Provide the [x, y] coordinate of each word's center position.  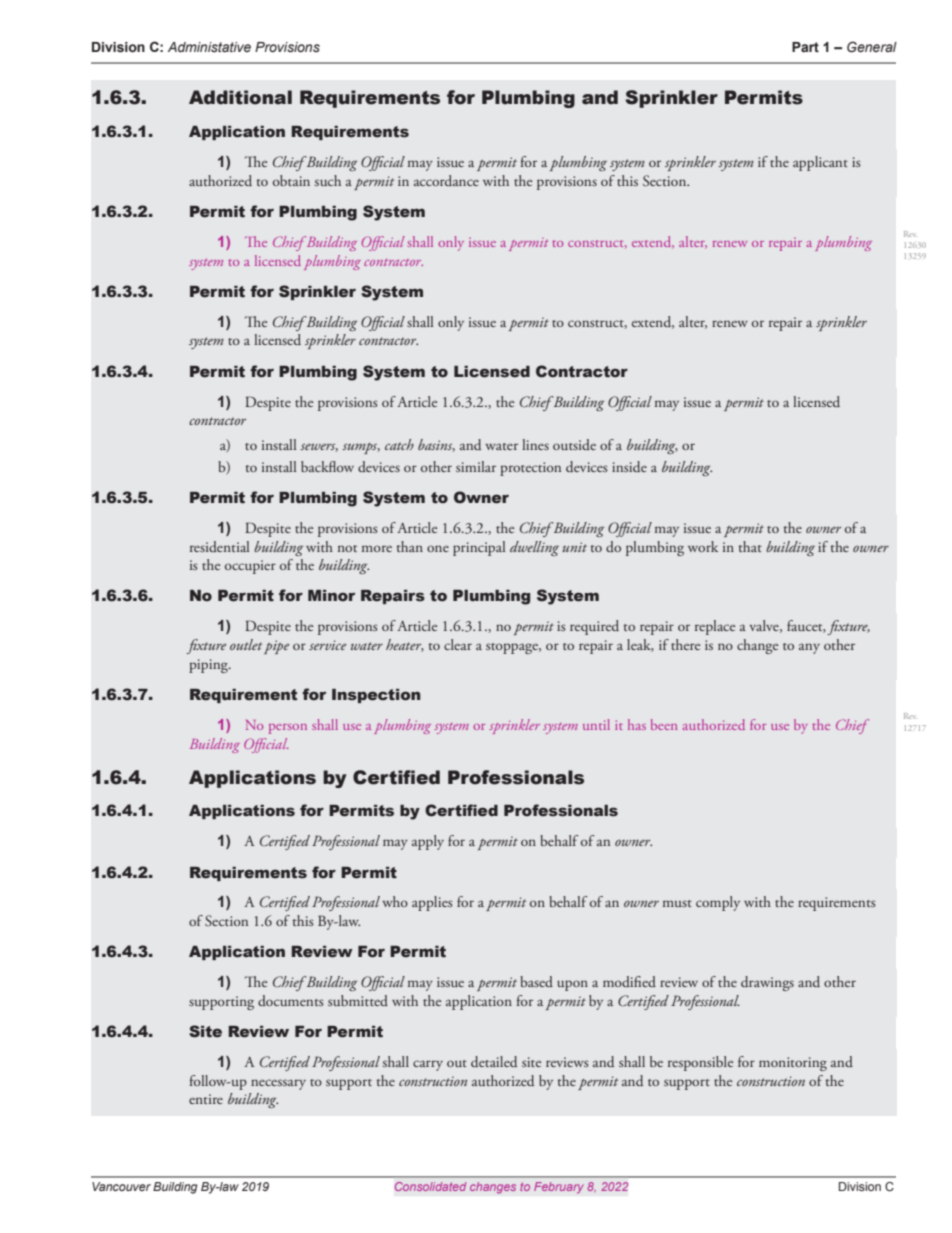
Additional [240, 97]
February [559, 1188]
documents [291, 1000]
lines [535, 444]
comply [718, 903]
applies [432, 903]
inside [629, 466]
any [809, 648]
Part [805, 47]
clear [458, 644]
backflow [327, 466]
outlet [246, 644]
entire [206, 1099]
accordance [446, 180]
